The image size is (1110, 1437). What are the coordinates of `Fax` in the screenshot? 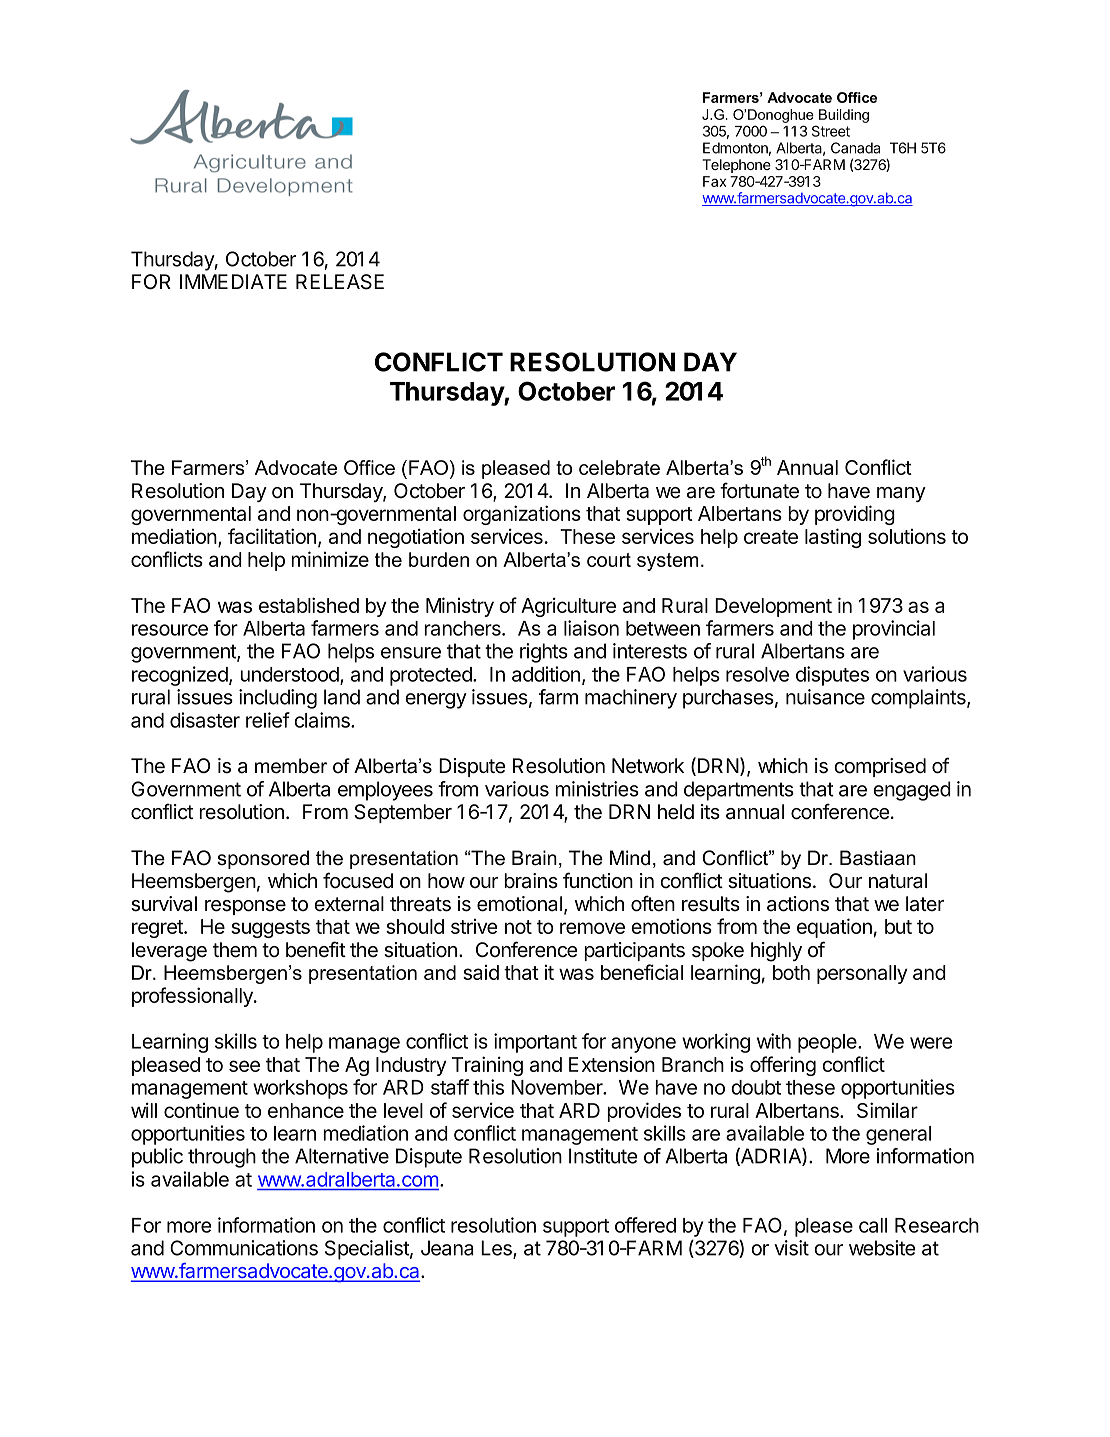 It's located at (714, 181).
